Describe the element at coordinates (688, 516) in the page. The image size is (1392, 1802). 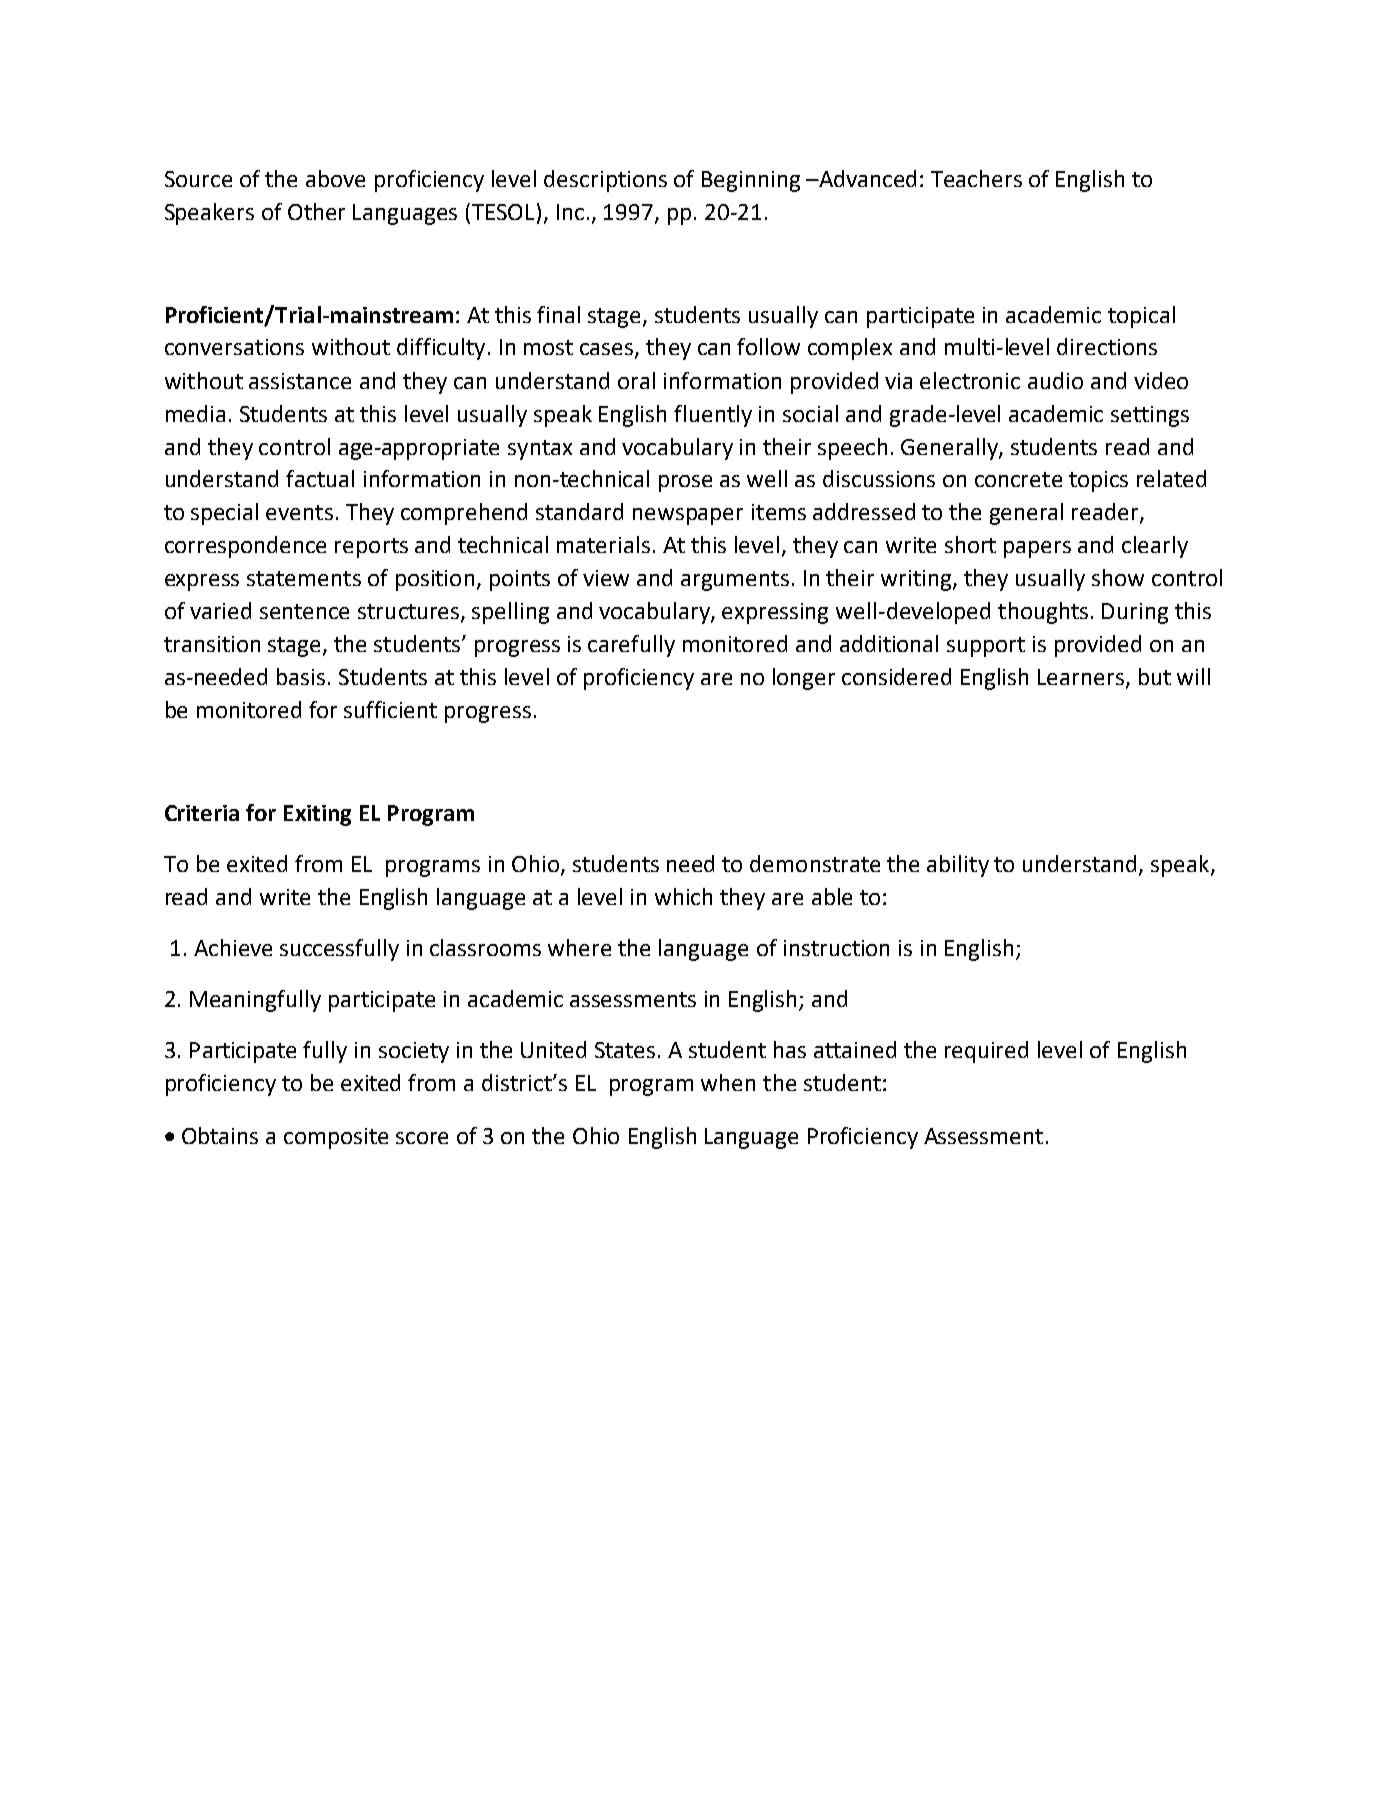
I see `newspaper` at that location.
